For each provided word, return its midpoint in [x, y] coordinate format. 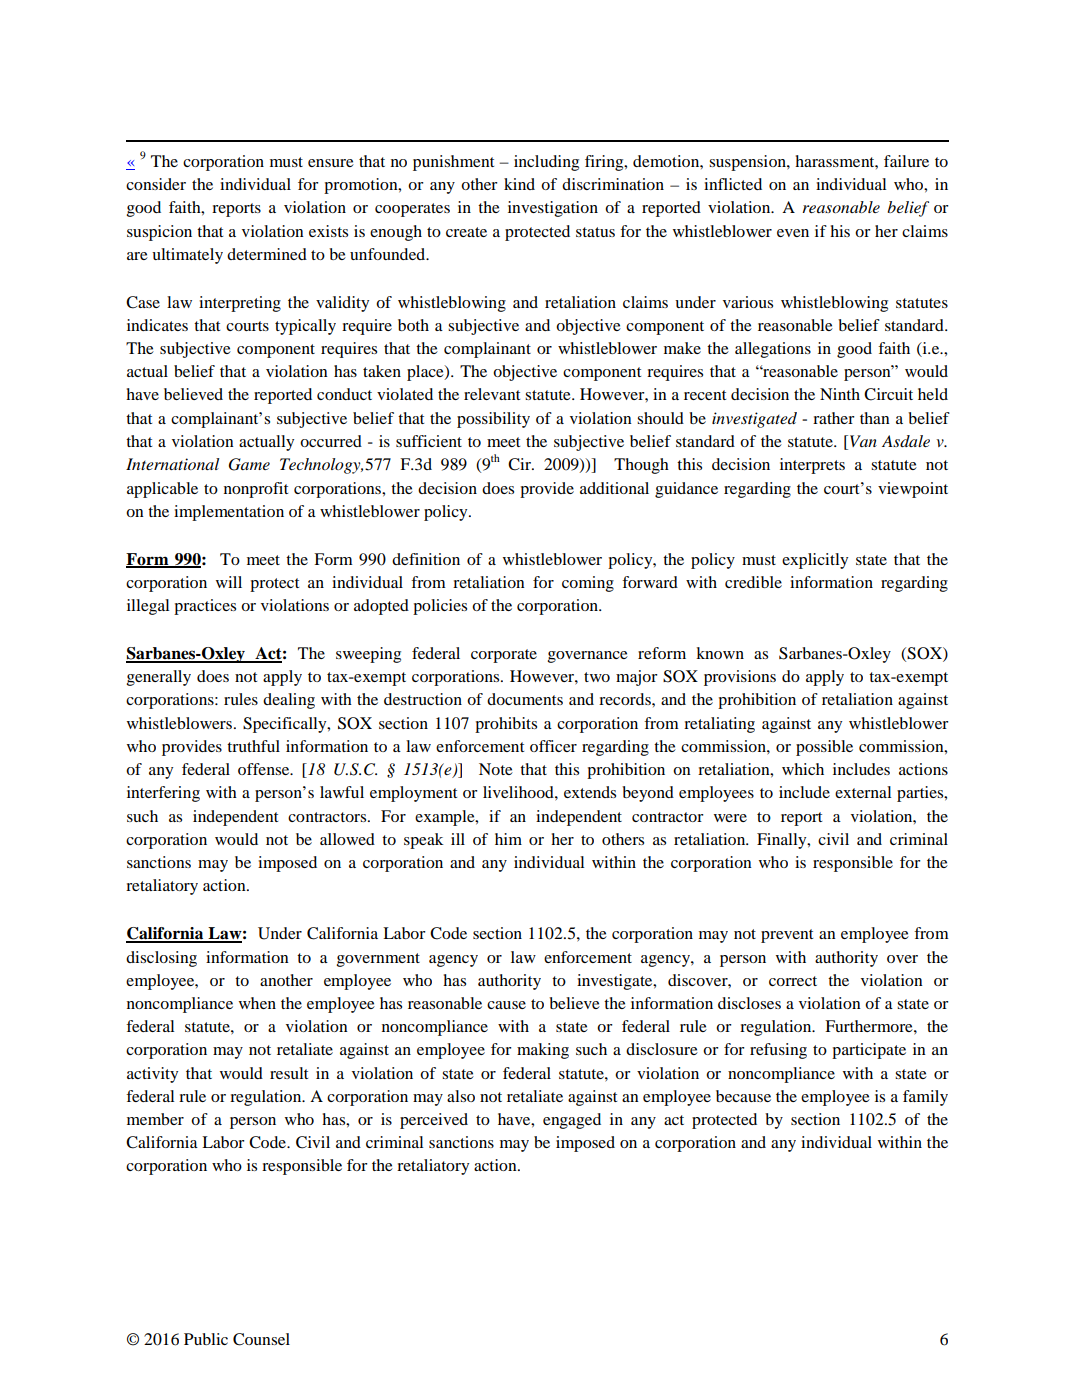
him [508, 839]
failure [906, 161]
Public [206, 1339]
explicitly [815, 561]
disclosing [161, 959]
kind [519, 184]
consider [156, 184]
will [229, 582]
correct [793, 981]
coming [588, 584]
